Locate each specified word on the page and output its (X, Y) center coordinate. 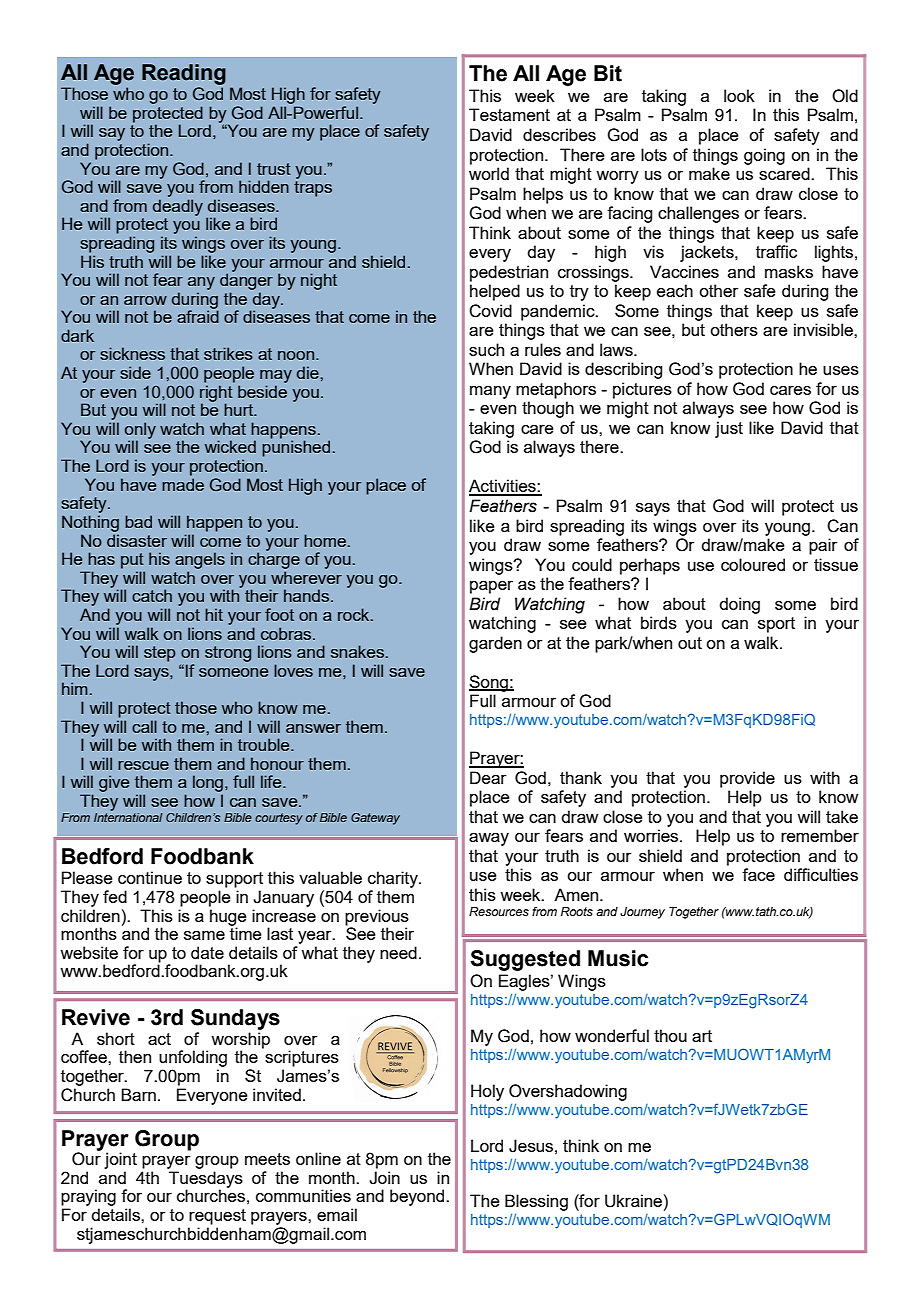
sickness (132, 353)
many (490, 392)
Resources (499, 911)
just (729, 429)
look (739, 95)
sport (776, 625)
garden (495, 644)
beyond (418, 1197)
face (758, 874)
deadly (178, 207)
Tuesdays (206, 1180)
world (489, 173)
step (160, 654)
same (204, 935)
